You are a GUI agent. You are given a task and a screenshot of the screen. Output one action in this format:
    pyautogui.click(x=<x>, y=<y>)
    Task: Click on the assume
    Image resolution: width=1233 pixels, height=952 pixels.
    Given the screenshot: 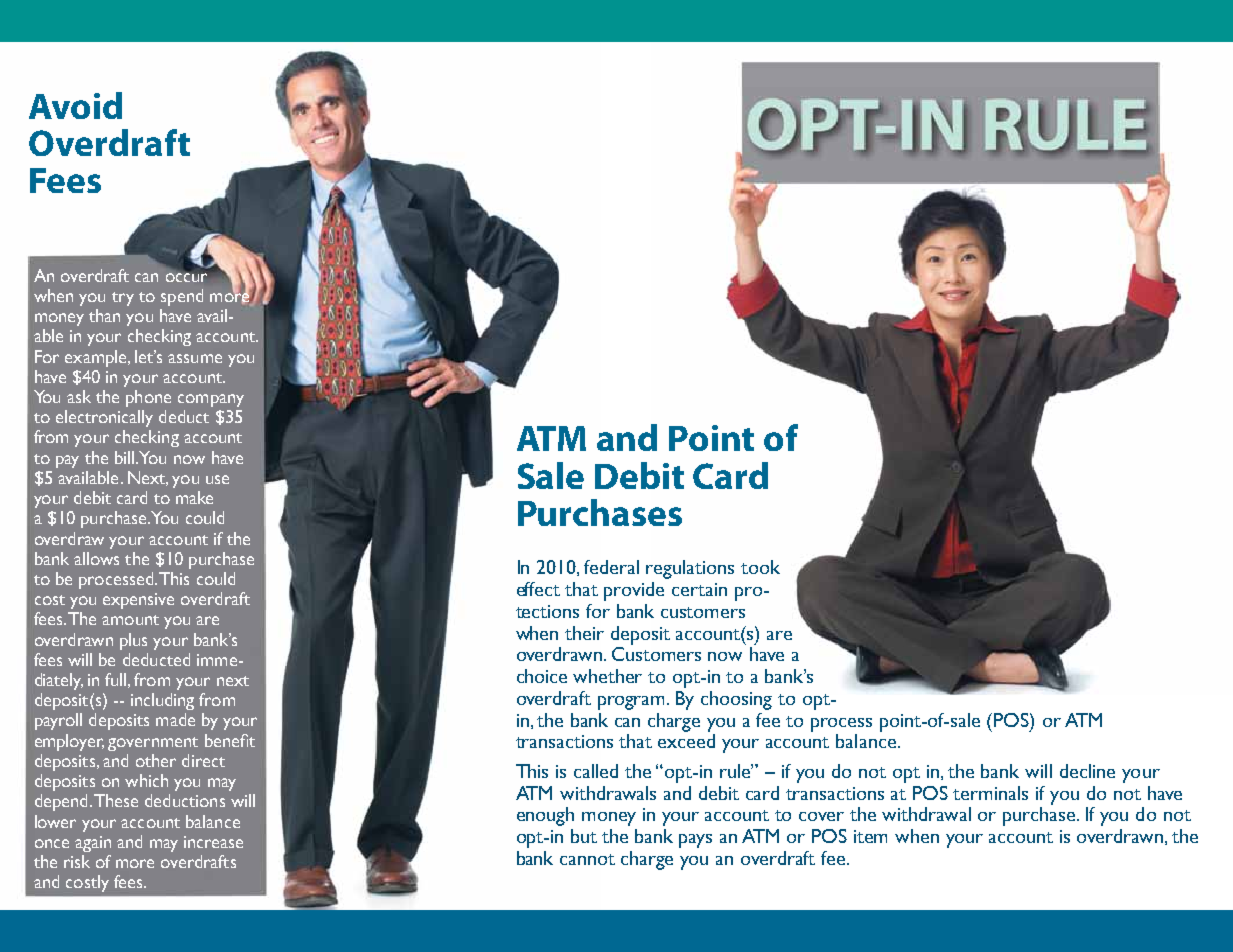 What is the action you would take?
    pyautogui.click(x=195, y=358)
